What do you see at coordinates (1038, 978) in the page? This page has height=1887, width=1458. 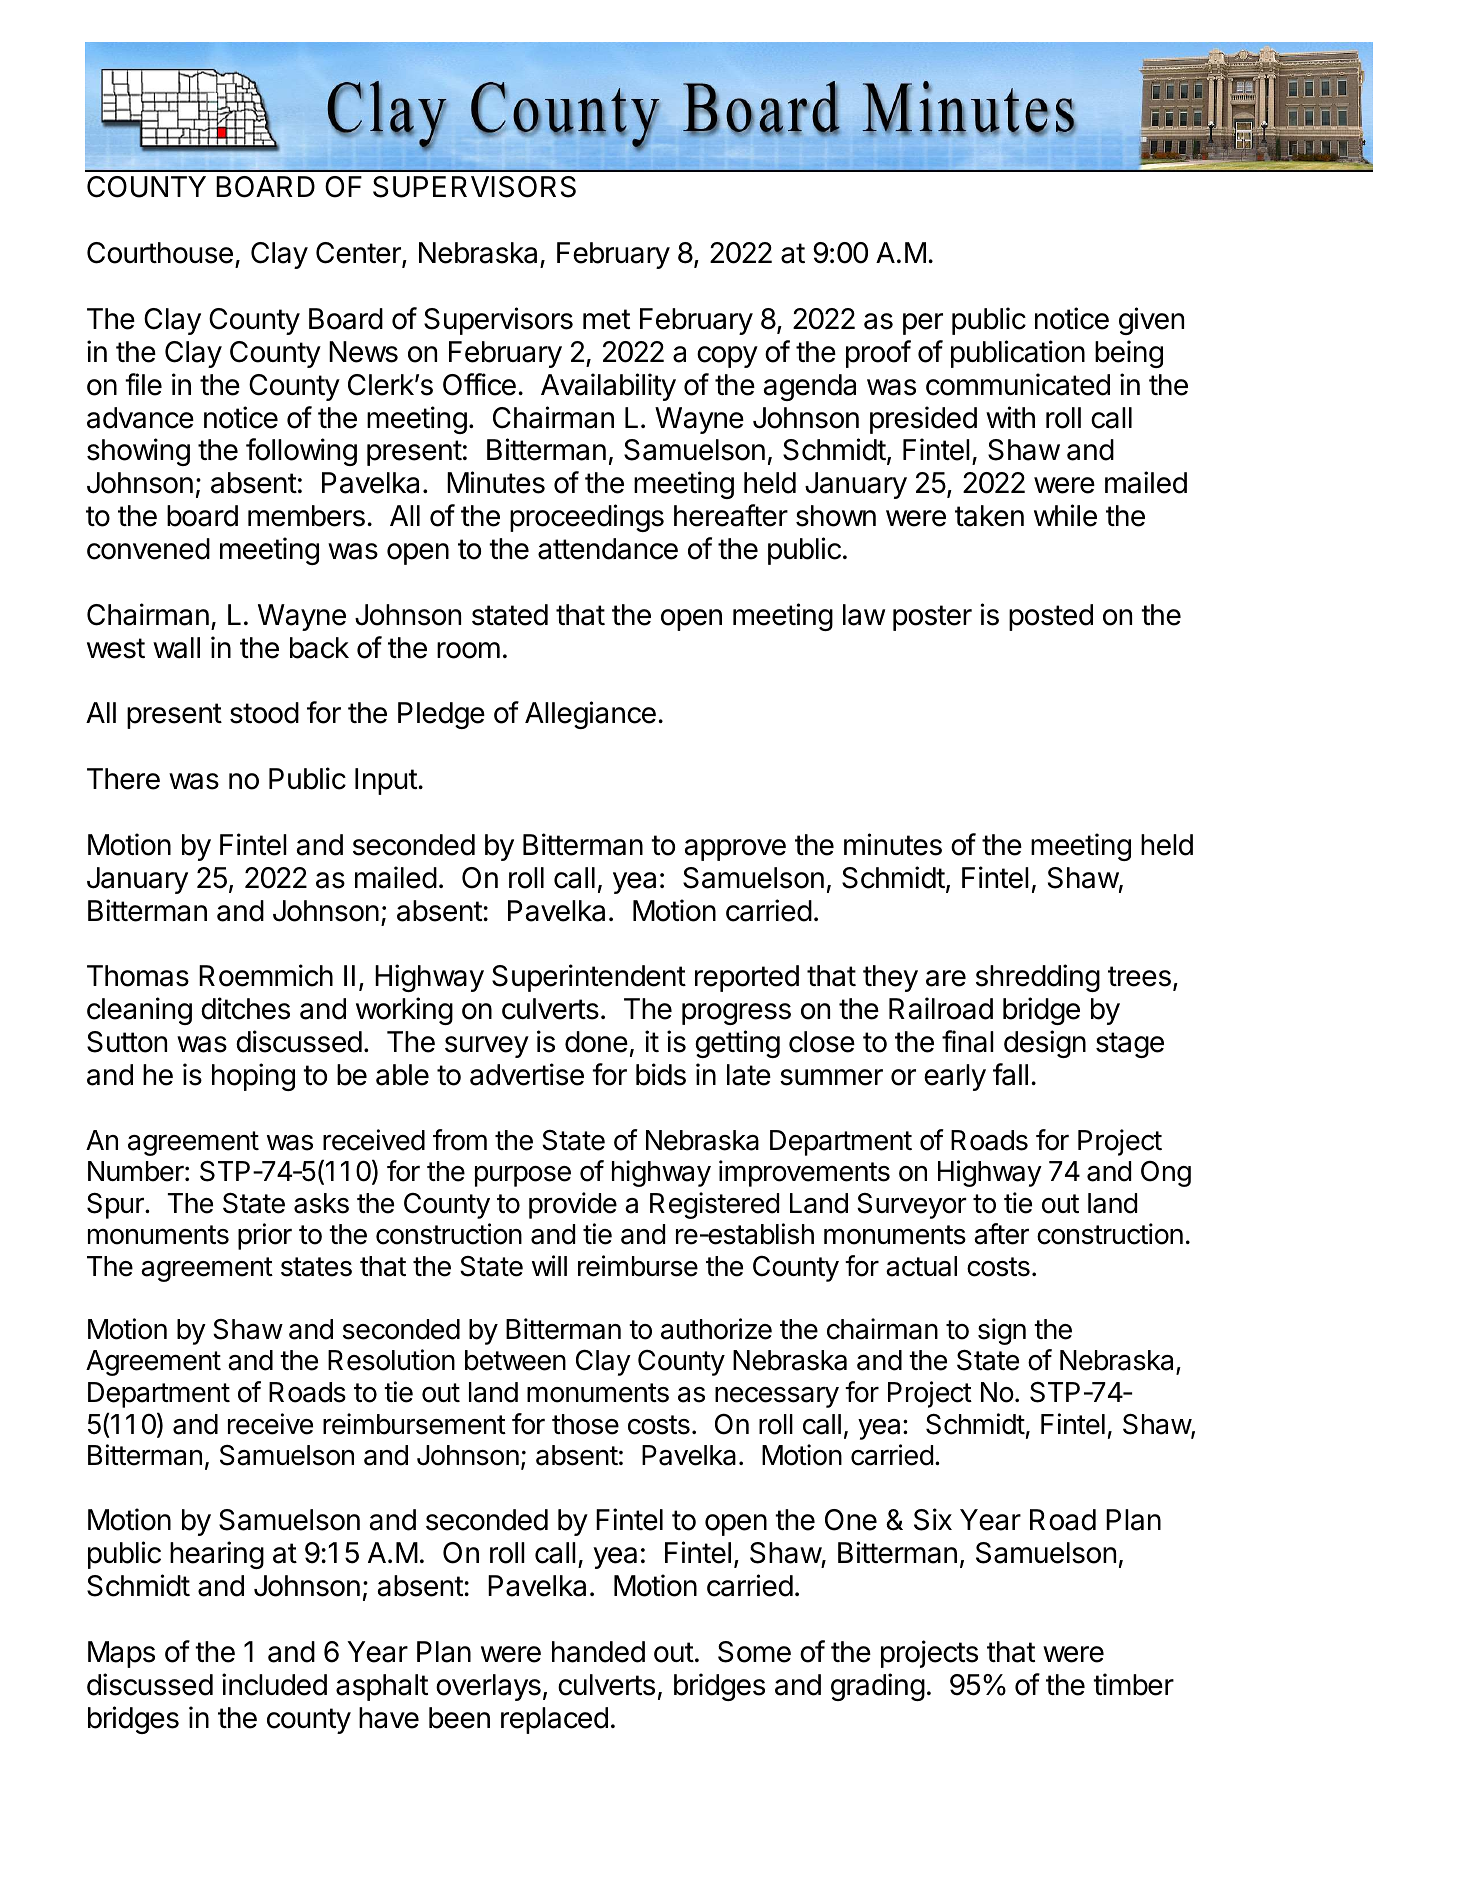 I see `shredding` at bounding box center [1038, 978].
